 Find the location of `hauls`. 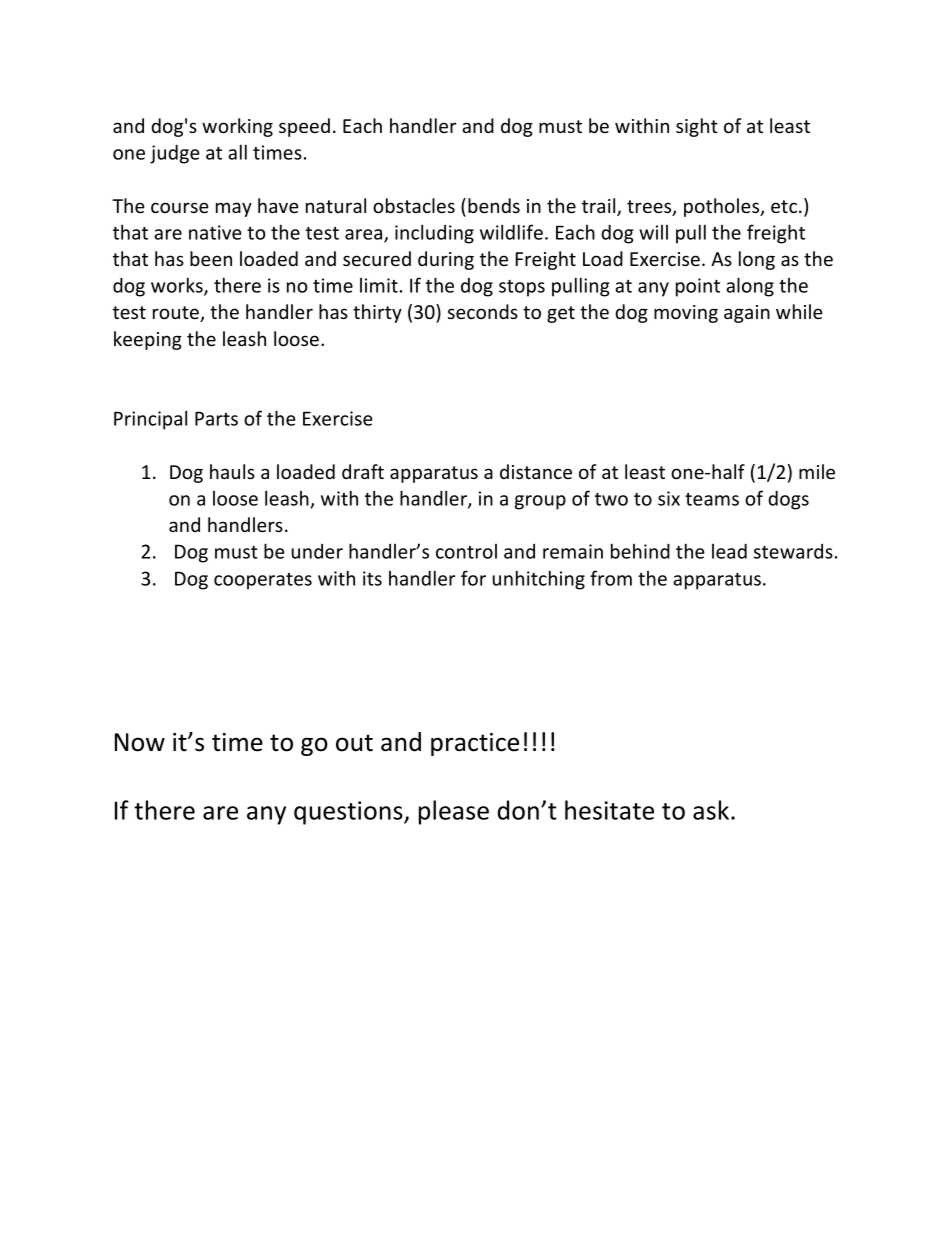

hauls is located at coordinates (232, 471).
